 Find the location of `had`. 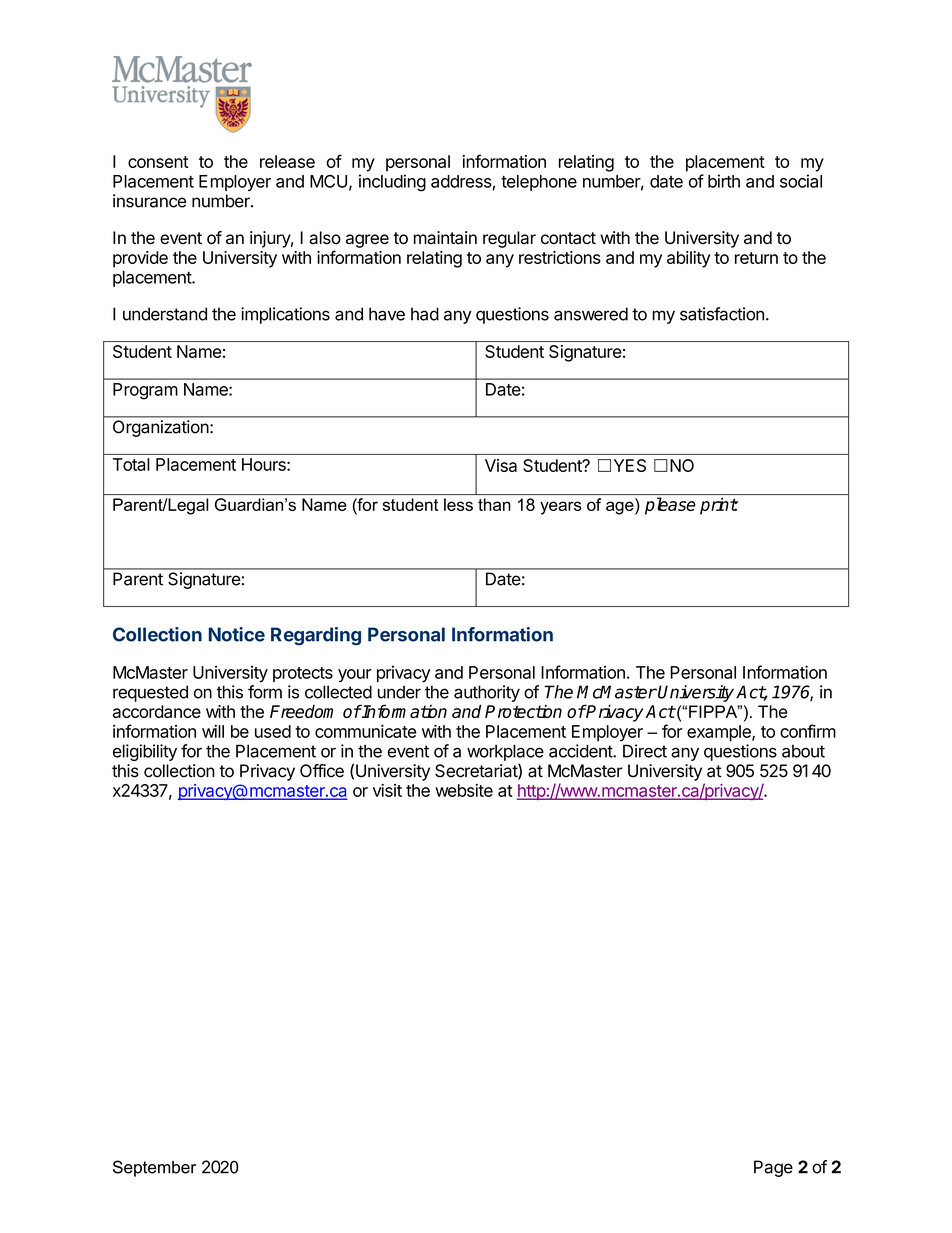

had is located at coordinates (425, 314).
